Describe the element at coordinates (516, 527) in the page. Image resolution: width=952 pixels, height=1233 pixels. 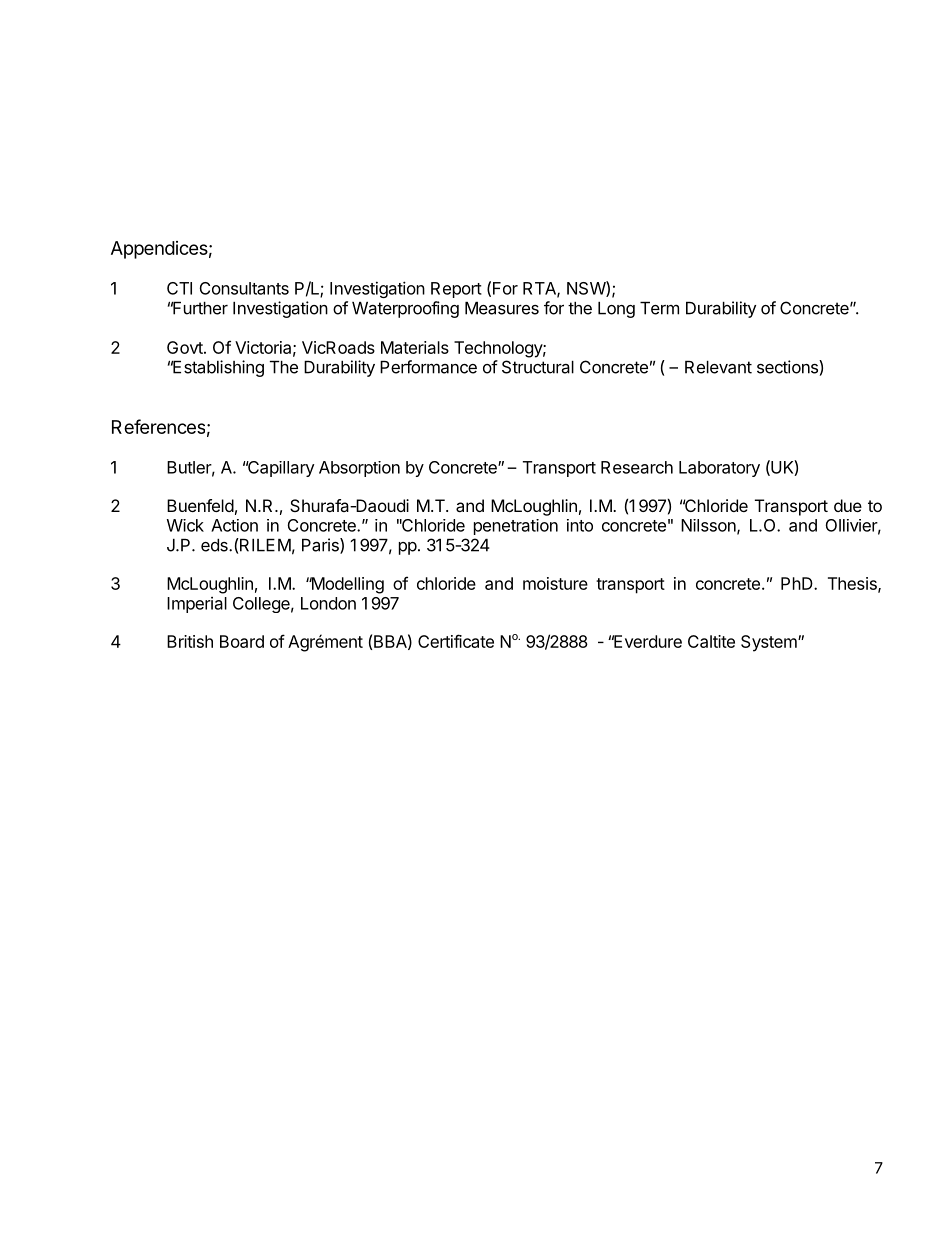
I see `penetration` at that location.
